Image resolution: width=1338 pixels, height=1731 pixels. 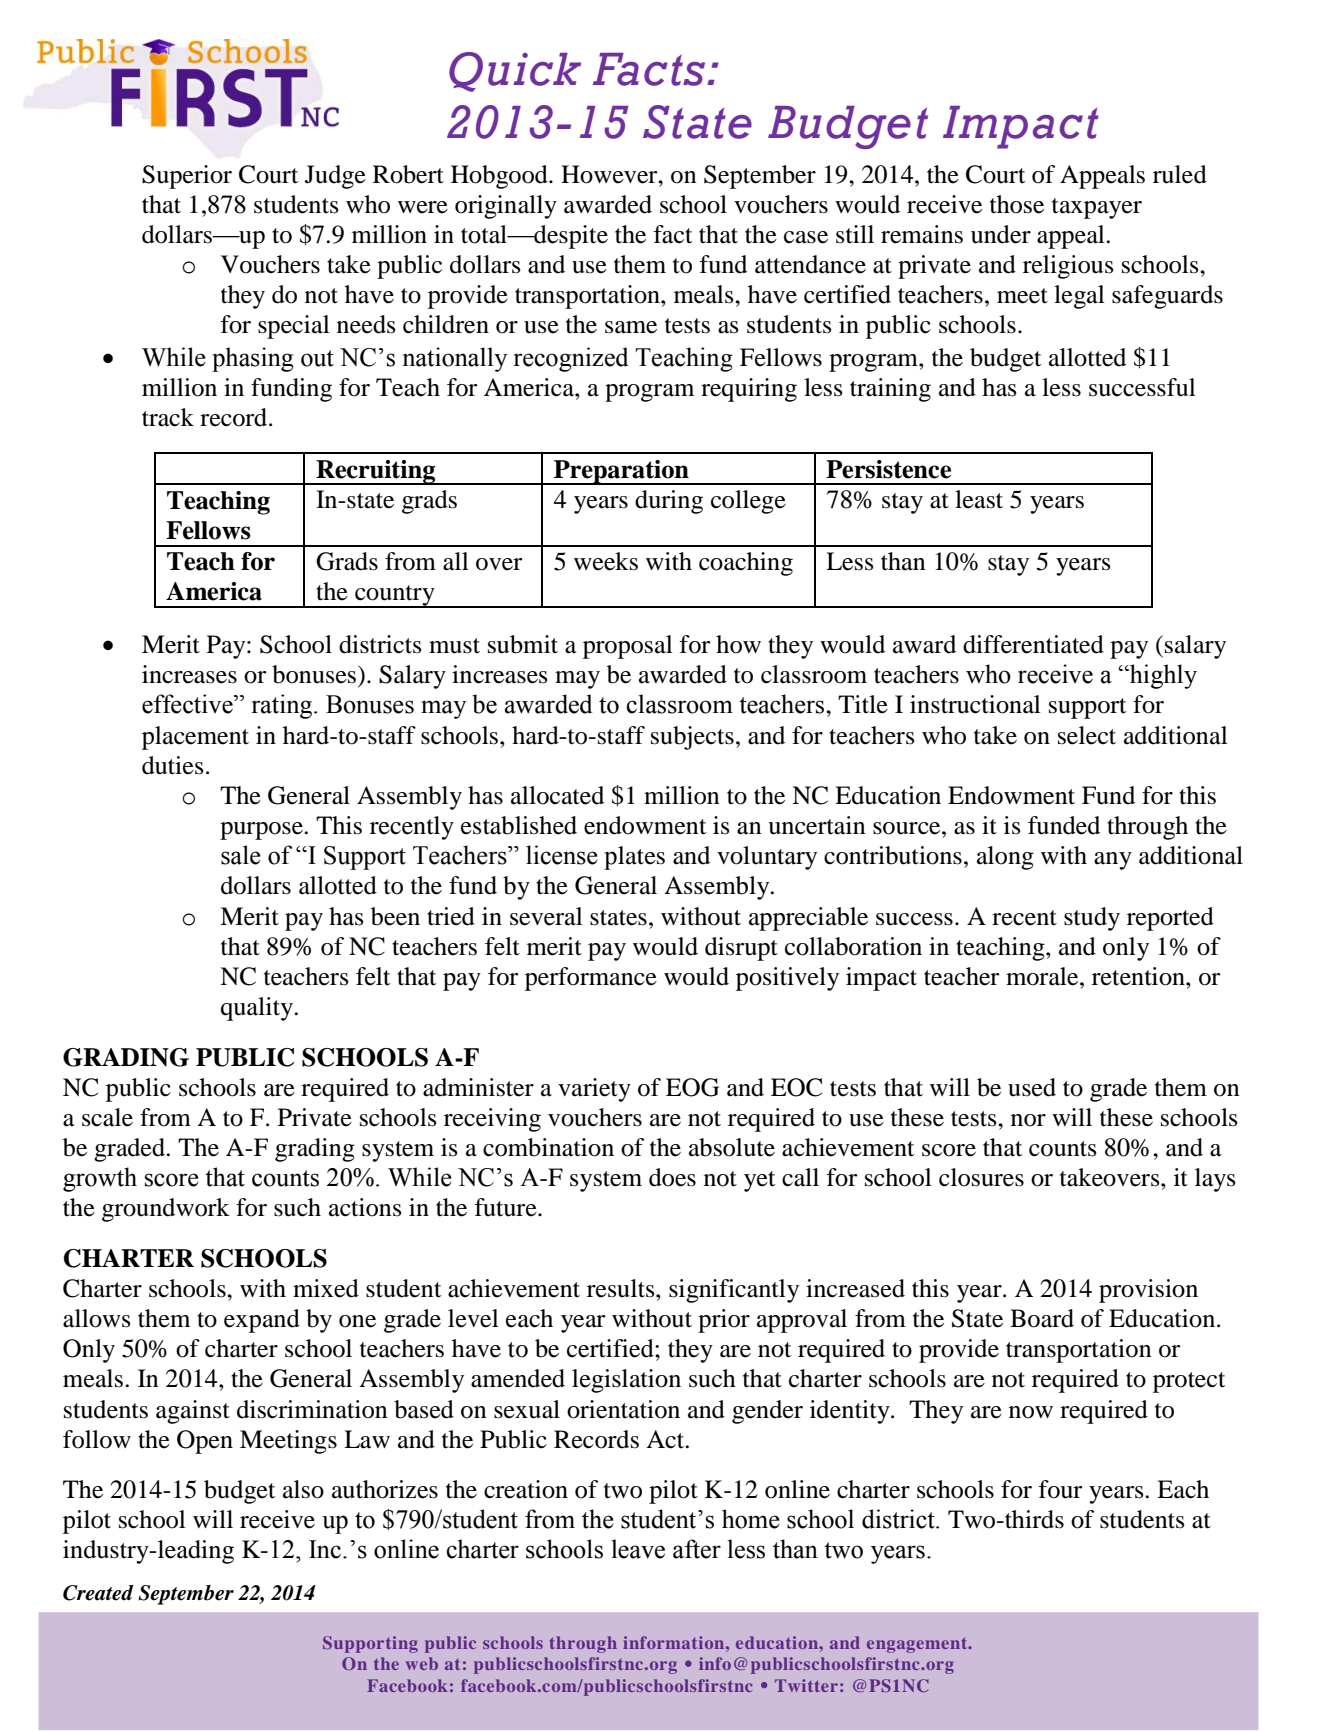 I want to click on taxpayer, so click(x=1097, y=208).
